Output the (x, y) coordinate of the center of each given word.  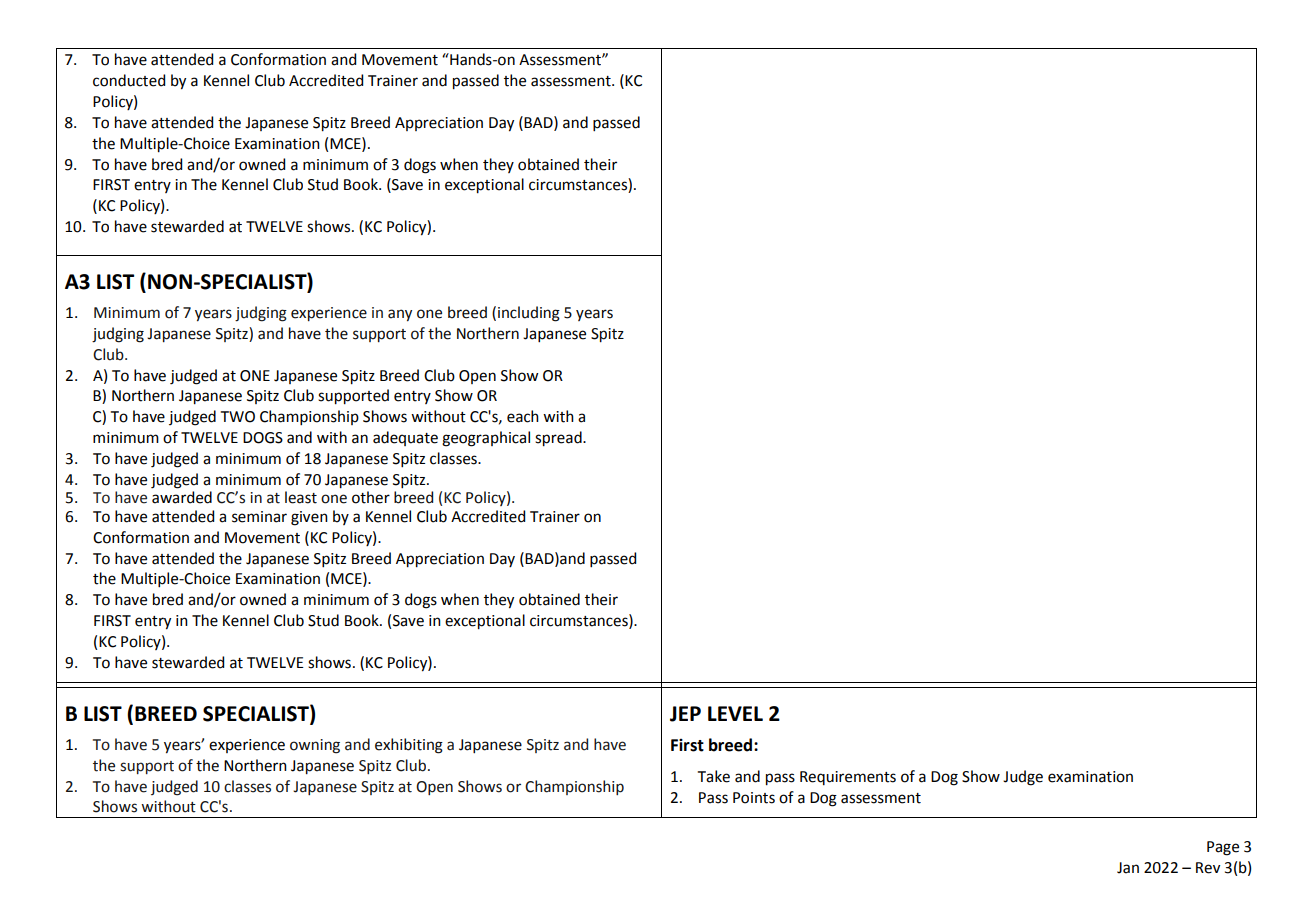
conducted (129, 80)
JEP (685, 714)
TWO (238, 417)
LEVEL (735, 713)
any (400, 315)
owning (315, 746)
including (529, 314)
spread (559, 439)
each (523, 416)
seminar (259, 517)
